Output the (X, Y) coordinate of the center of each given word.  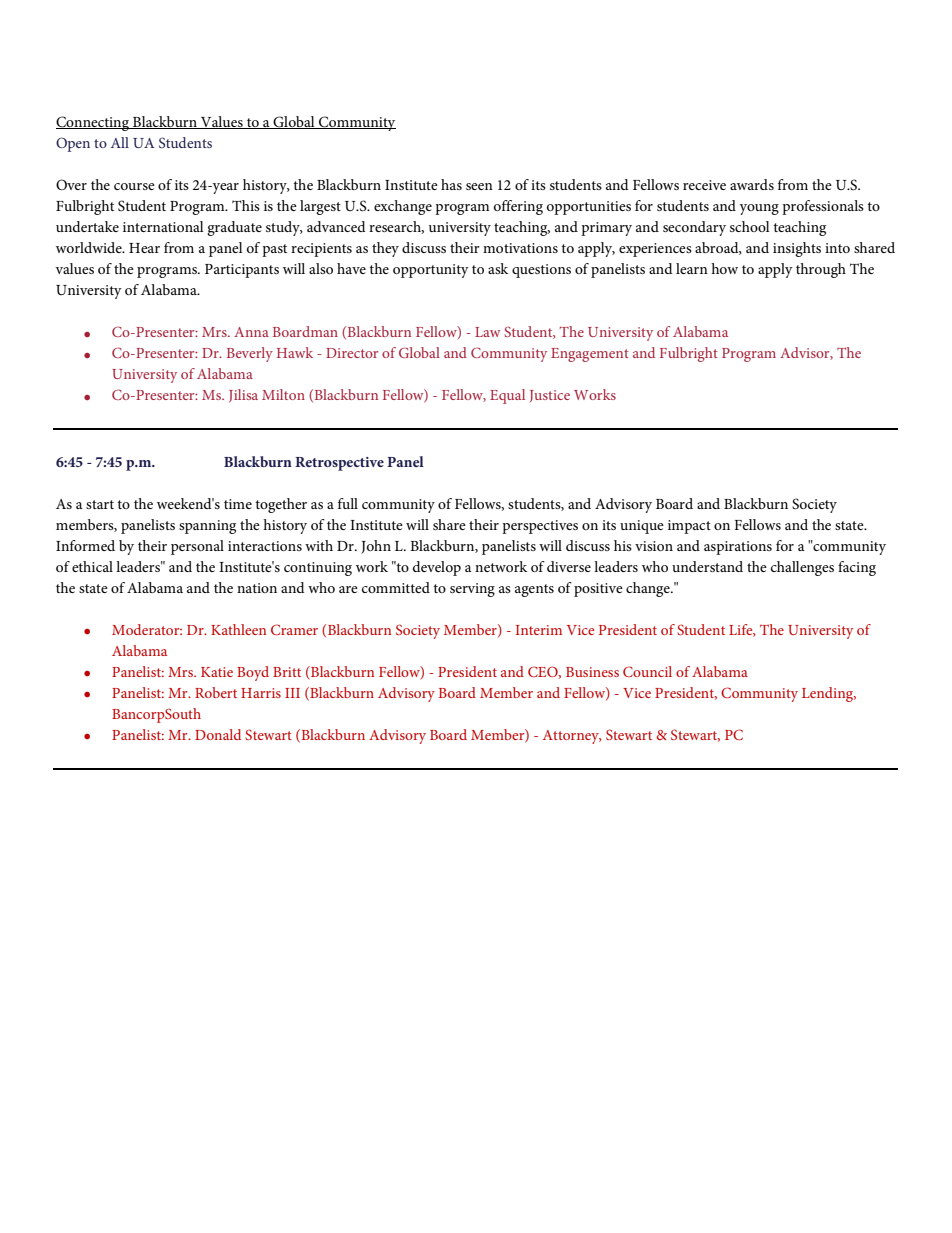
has (451, 184)
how (724, 268)
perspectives (540, 527)
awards (752, 184)
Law (487, 332)
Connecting (93, 123)
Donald (218, 734)
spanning (207, 527)
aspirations (738, 548)
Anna (251, 332)
